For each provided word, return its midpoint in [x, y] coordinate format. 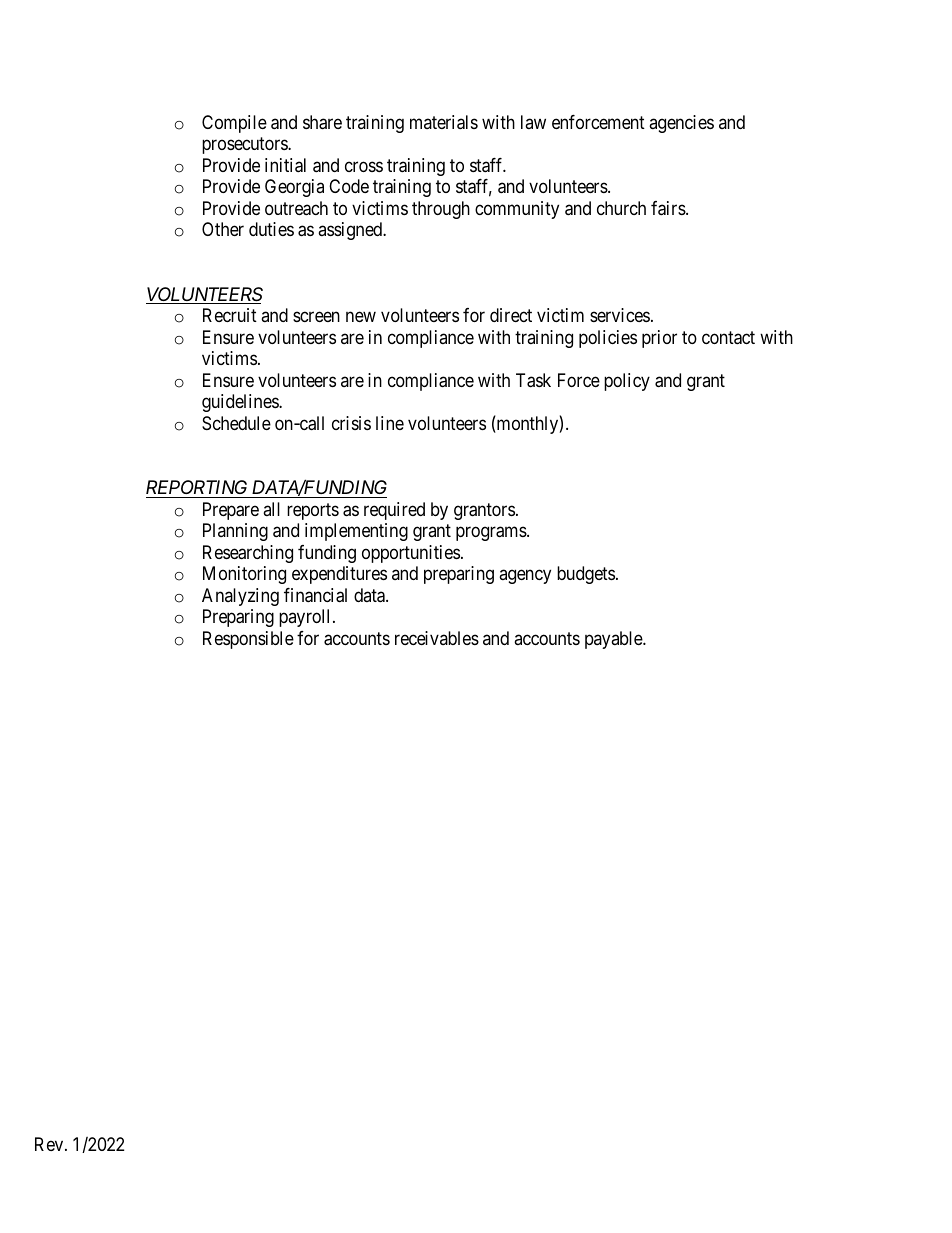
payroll [306, 618]
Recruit [230, 315]
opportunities [411, 554]
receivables [437, 638]
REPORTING [198, 489]
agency [525, 577]
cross [364, 166]
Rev [50, 1144]
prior [659, 339]
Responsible [248, 640]
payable [614, 640]
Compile [234, 124]
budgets [586, 575]
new [361, 317]
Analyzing [240, 597]
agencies [681, 124]
